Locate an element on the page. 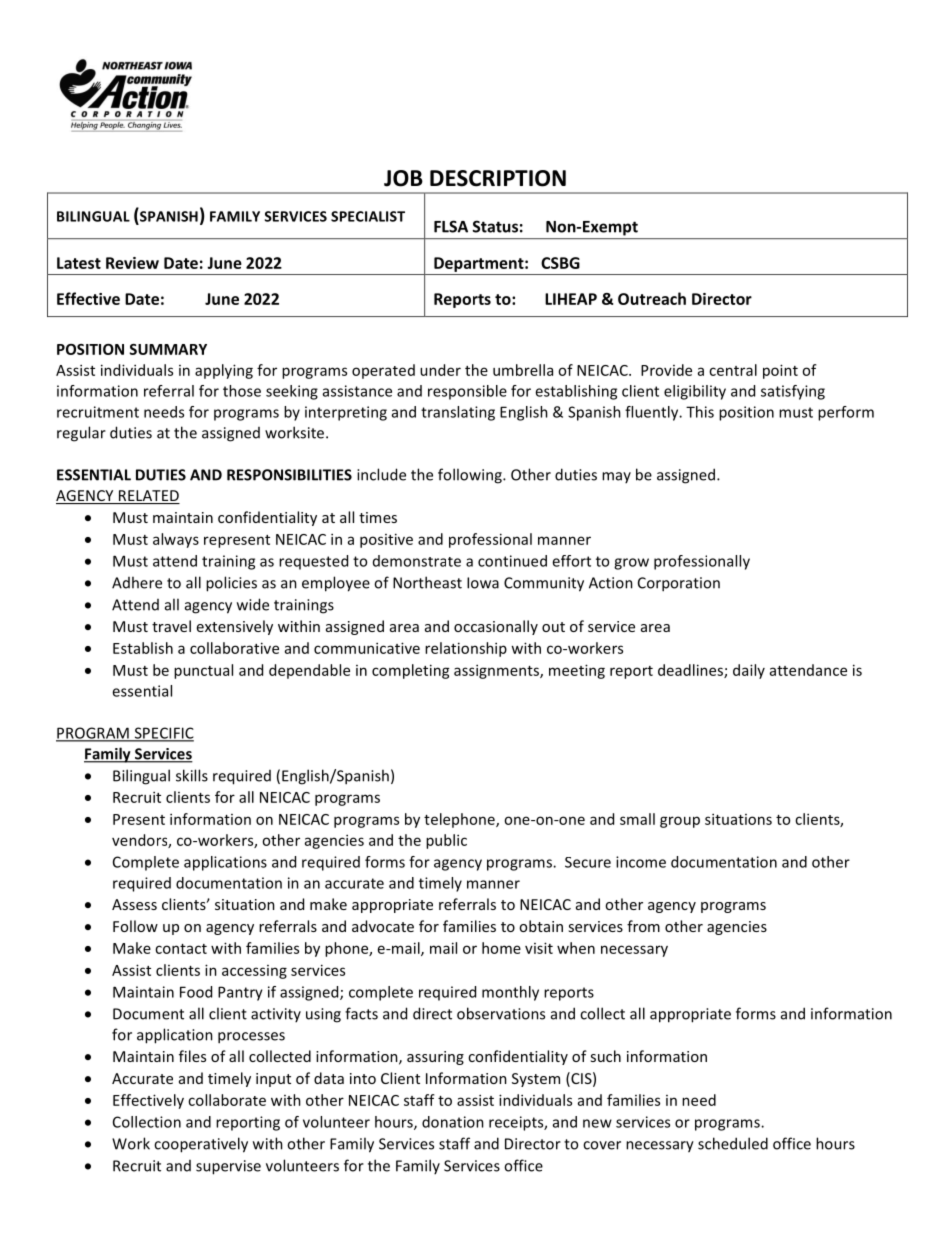  Adhere is located at coordinates (137, 582).
